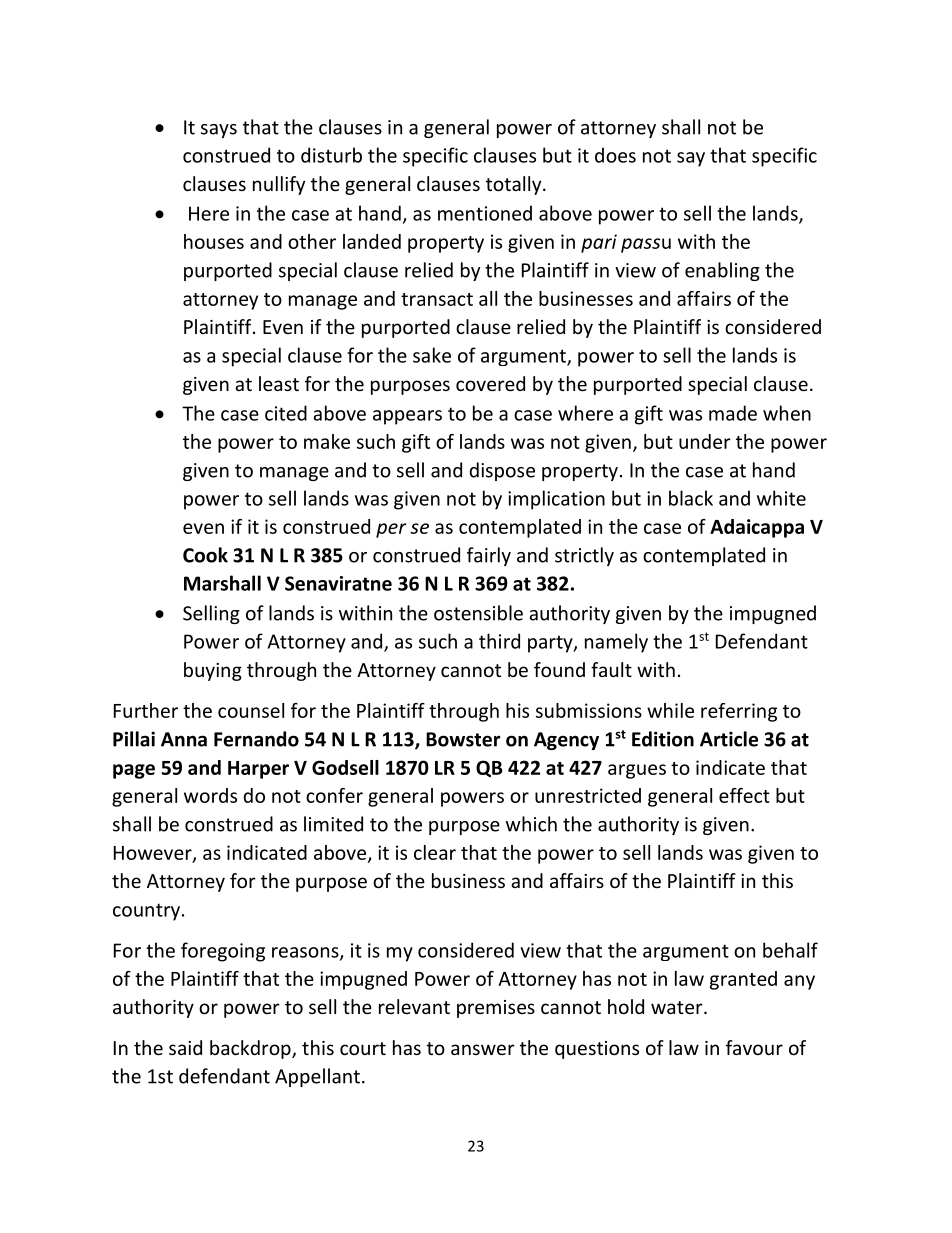 This screenshot has width=952, height=1233. What do you see at coordinates (729, 739) in the screenshot?
I see `Article` at bounding box center [729, 739].
